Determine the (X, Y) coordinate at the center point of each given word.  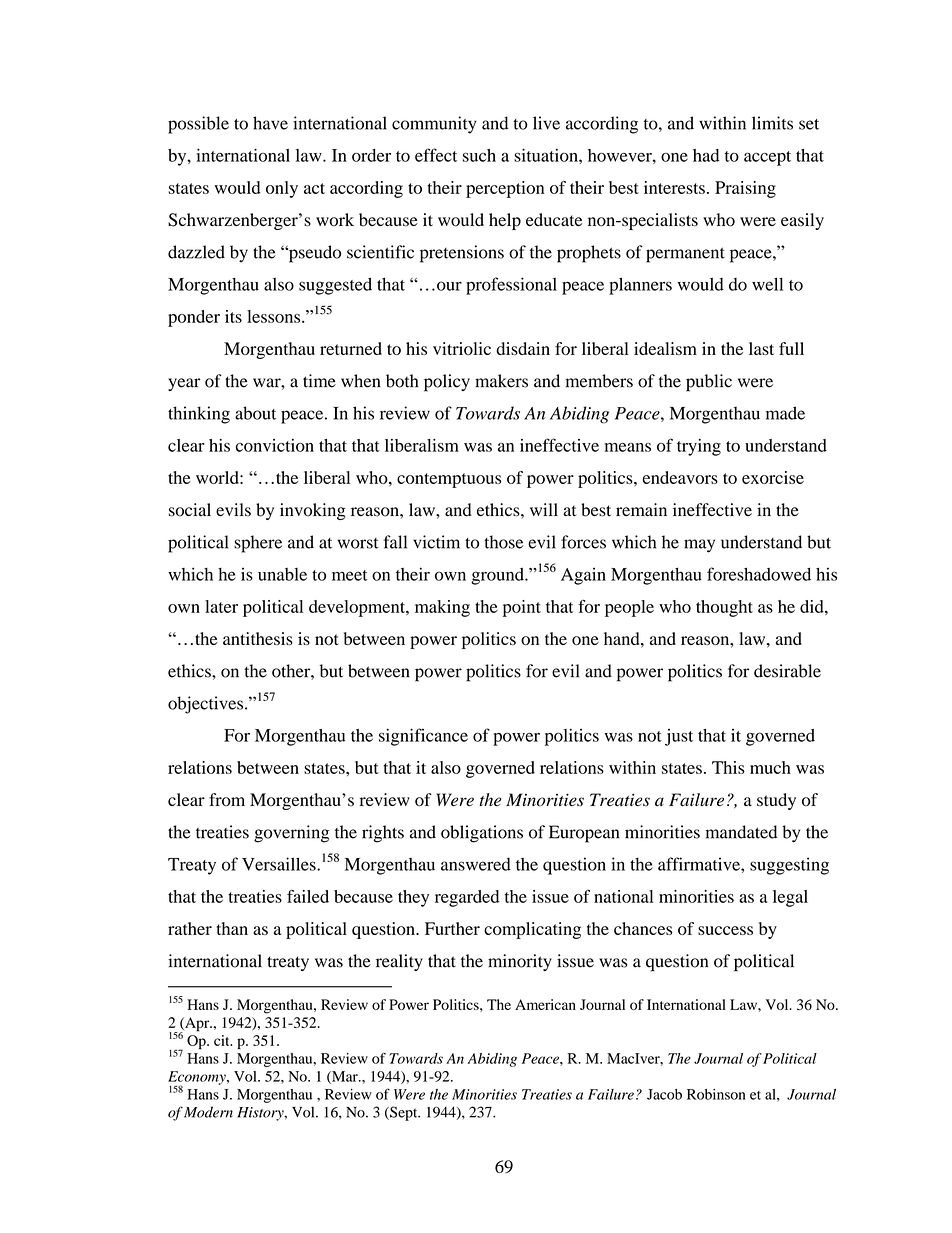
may (699, 546)
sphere (258, 544)
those (503, 542)
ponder (194, 318)
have (270, 123)
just (679, 737)
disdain (523, 348)
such (479, 155)
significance (423, 737)
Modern (208, 1112)
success (725, 930)
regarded (467, 898)
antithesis (258, 638)
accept (767, 158)
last (761, 348)
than (232, 928)
